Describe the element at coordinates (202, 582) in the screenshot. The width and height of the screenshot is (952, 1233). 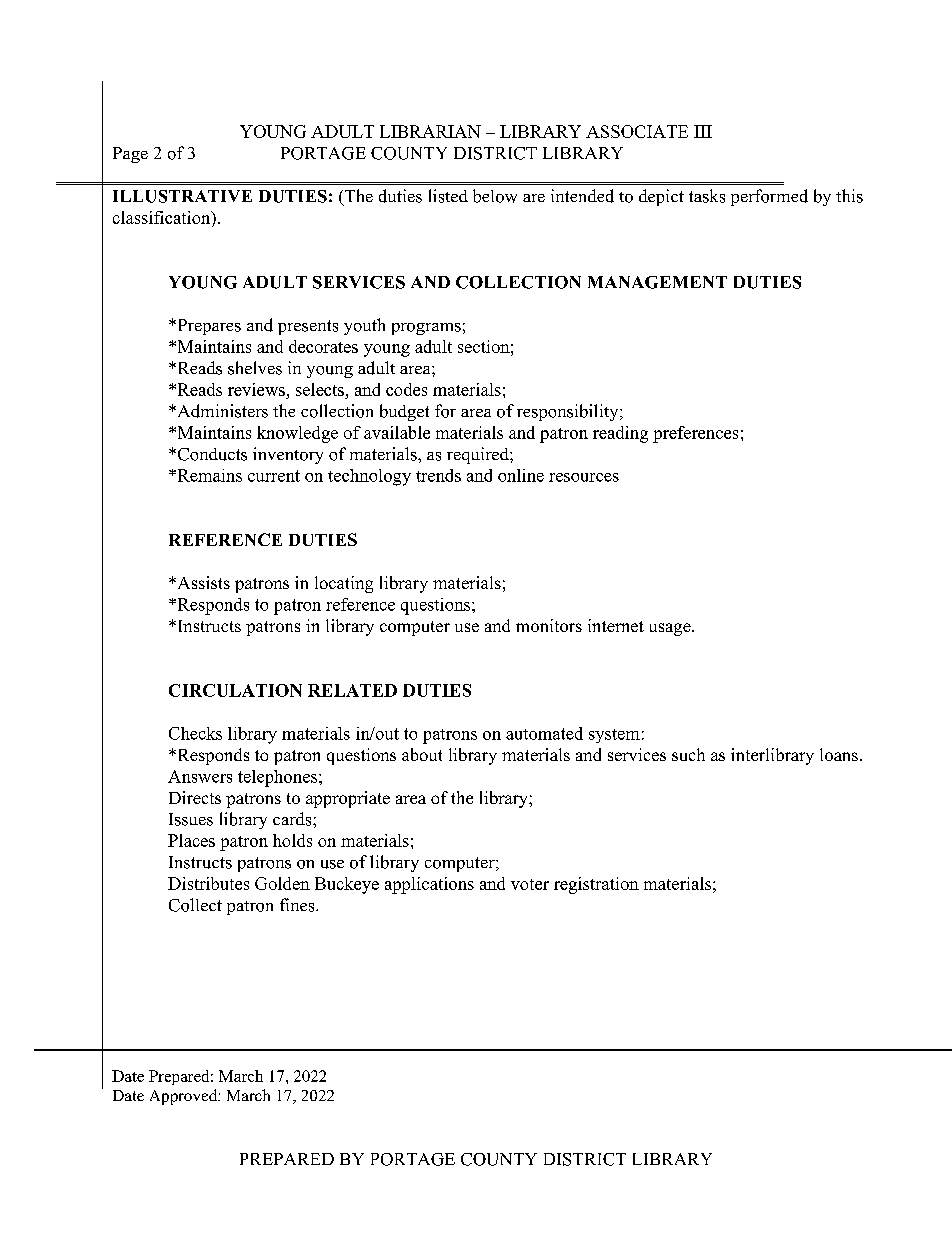
I see `Assists` at that location.
